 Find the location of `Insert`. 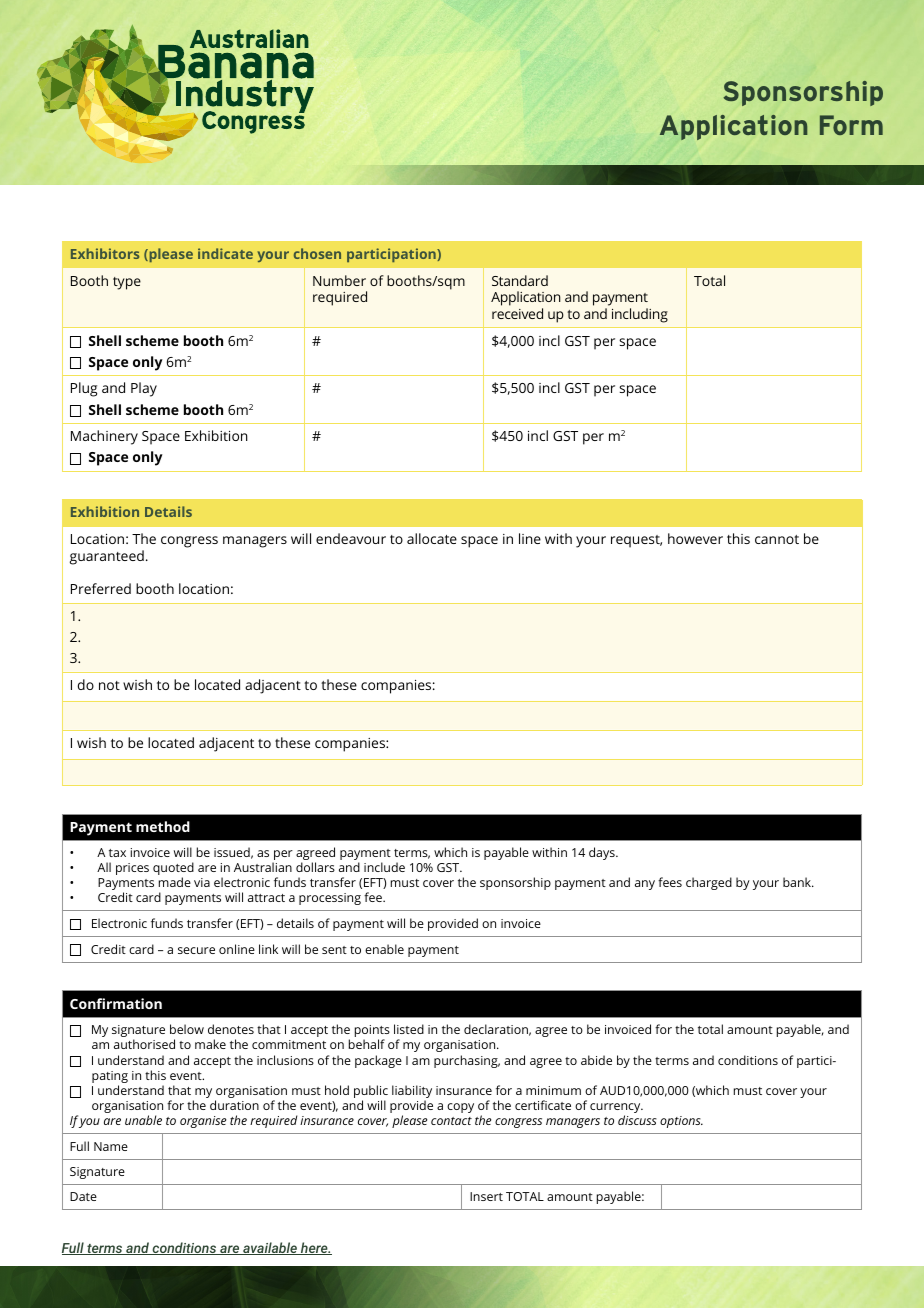

Insert is located at coordinates (486, 1196).
